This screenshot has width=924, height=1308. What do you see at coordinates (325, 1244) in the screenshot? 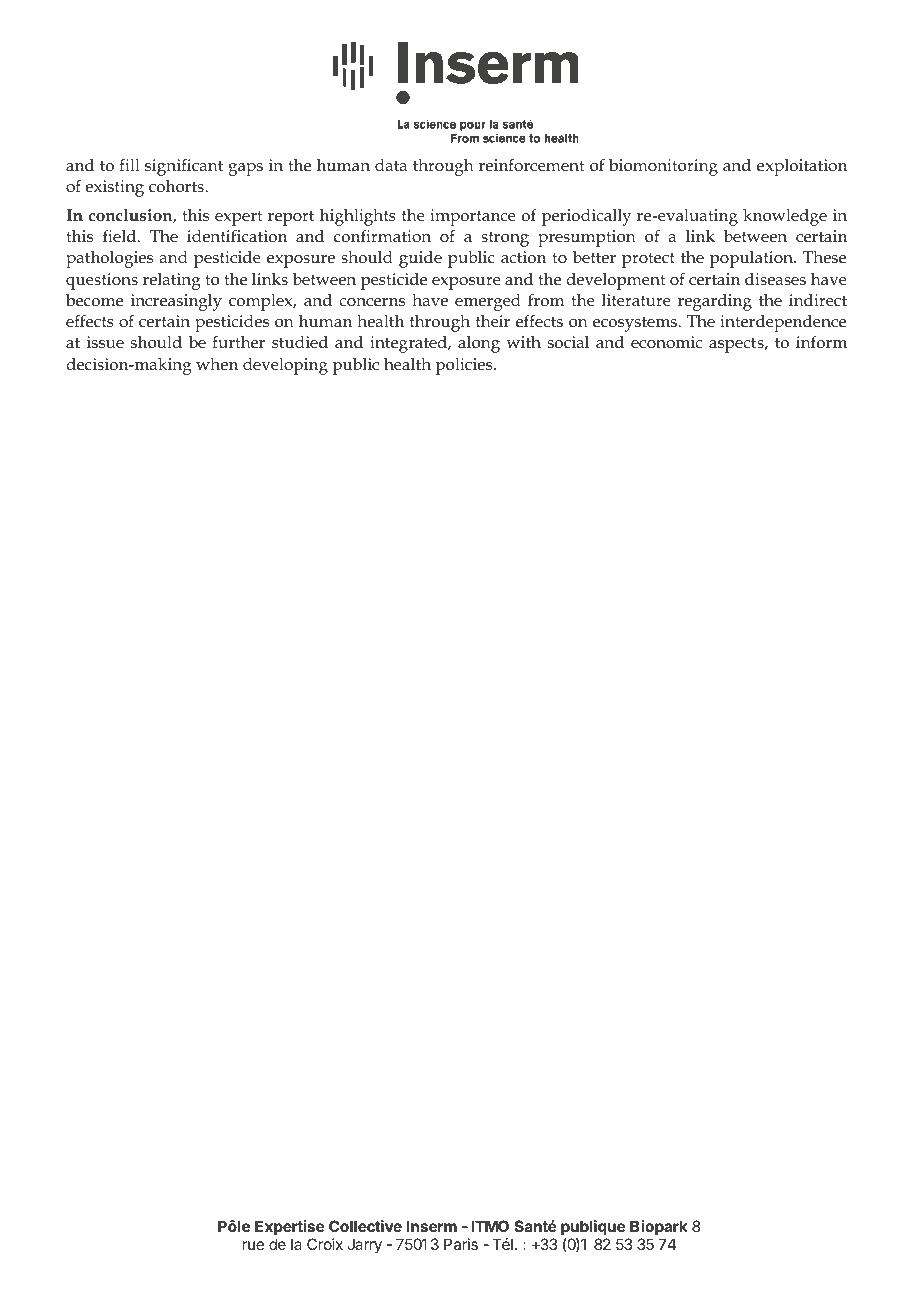
I see `Croix` at bounding box center [325, 1244].
